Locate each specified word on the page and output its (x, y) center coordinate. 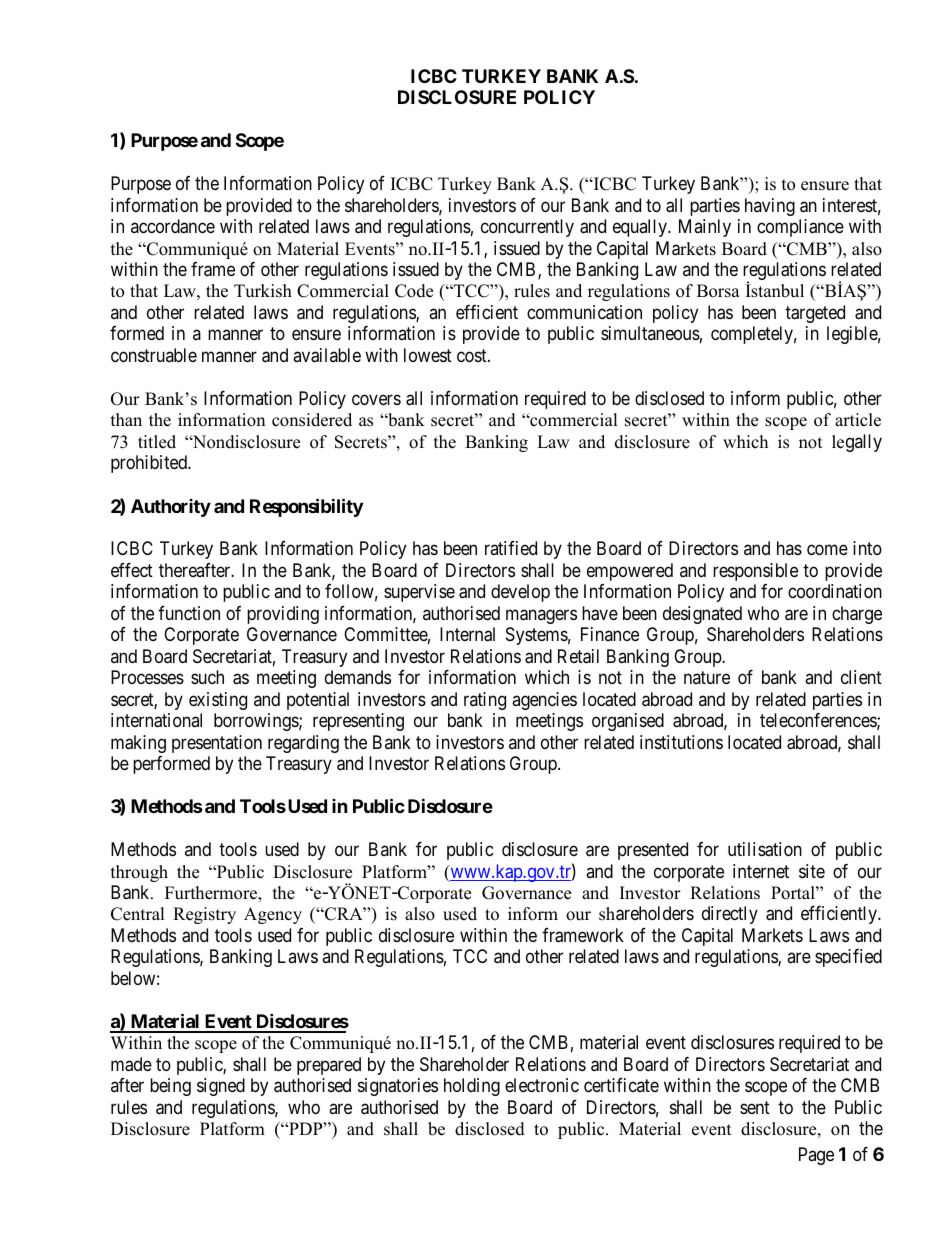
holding (472, 1087)
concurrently (527, 228)
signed (221, 1087)
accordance (173, 226)
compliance (800, 228)
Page (816, 1156)
